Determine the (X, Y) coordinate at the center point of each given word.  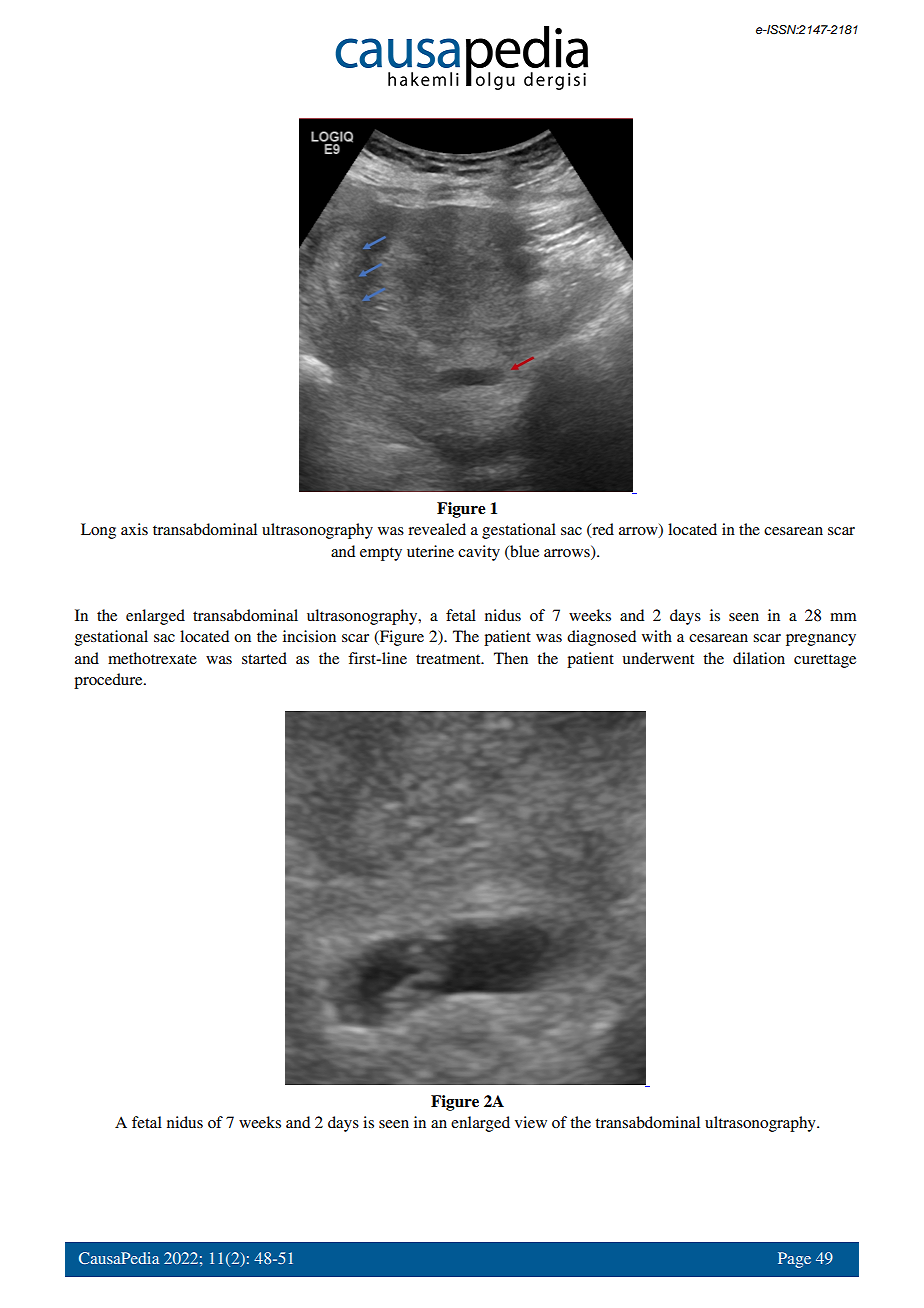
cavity (479, 553)
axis (134, 529)
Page (794, 1260)
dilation (759, 658)
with (657, 636)
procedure (109, 681)
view (531, 1122)
